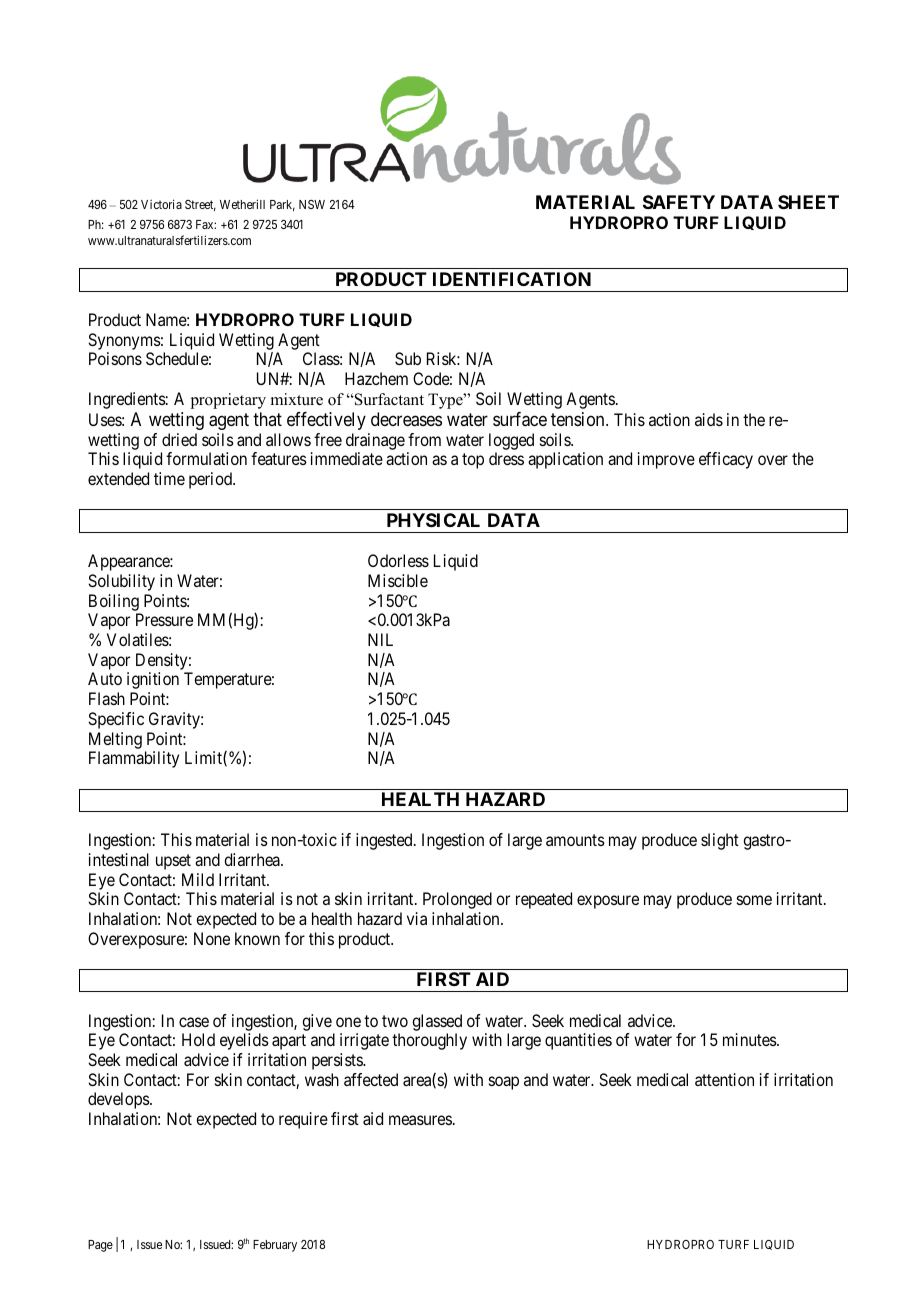  I want to click on glassed, so click(437, 1022).
